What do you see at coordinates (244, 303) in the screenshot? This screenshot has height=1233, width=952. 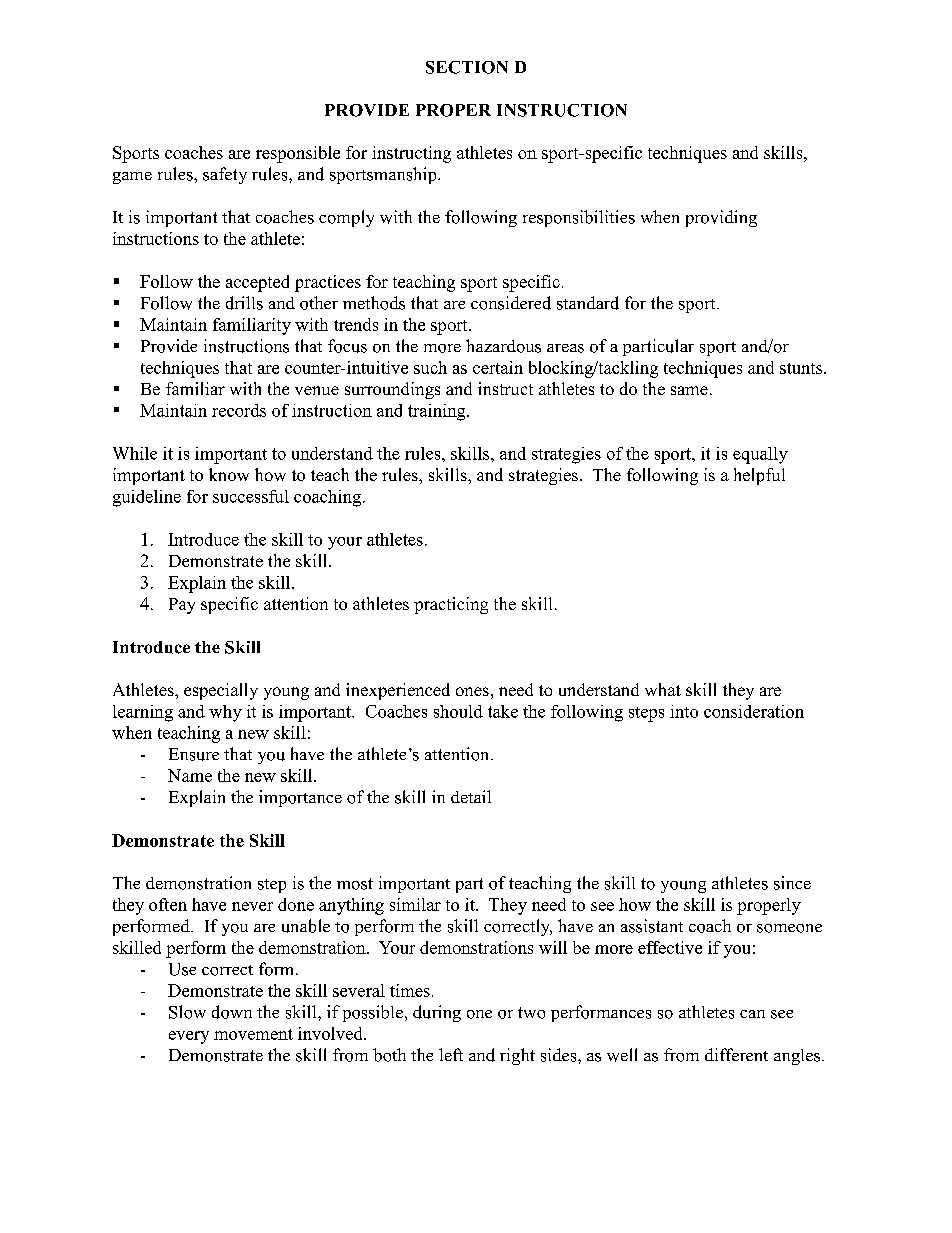 I see `drills` at bounding box center [244, 303].
